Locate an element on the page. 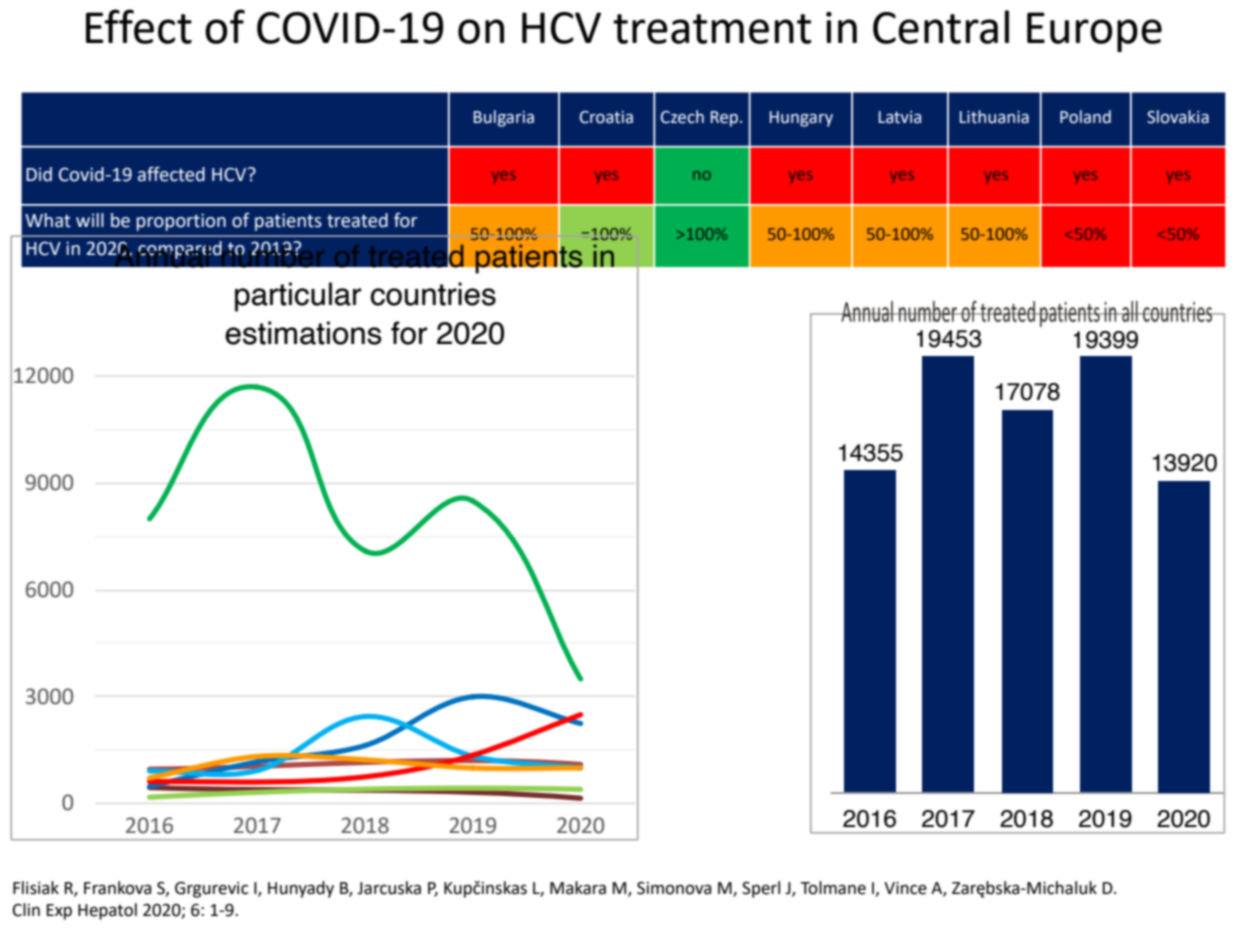  particular is located at coordinates (298, 297).
